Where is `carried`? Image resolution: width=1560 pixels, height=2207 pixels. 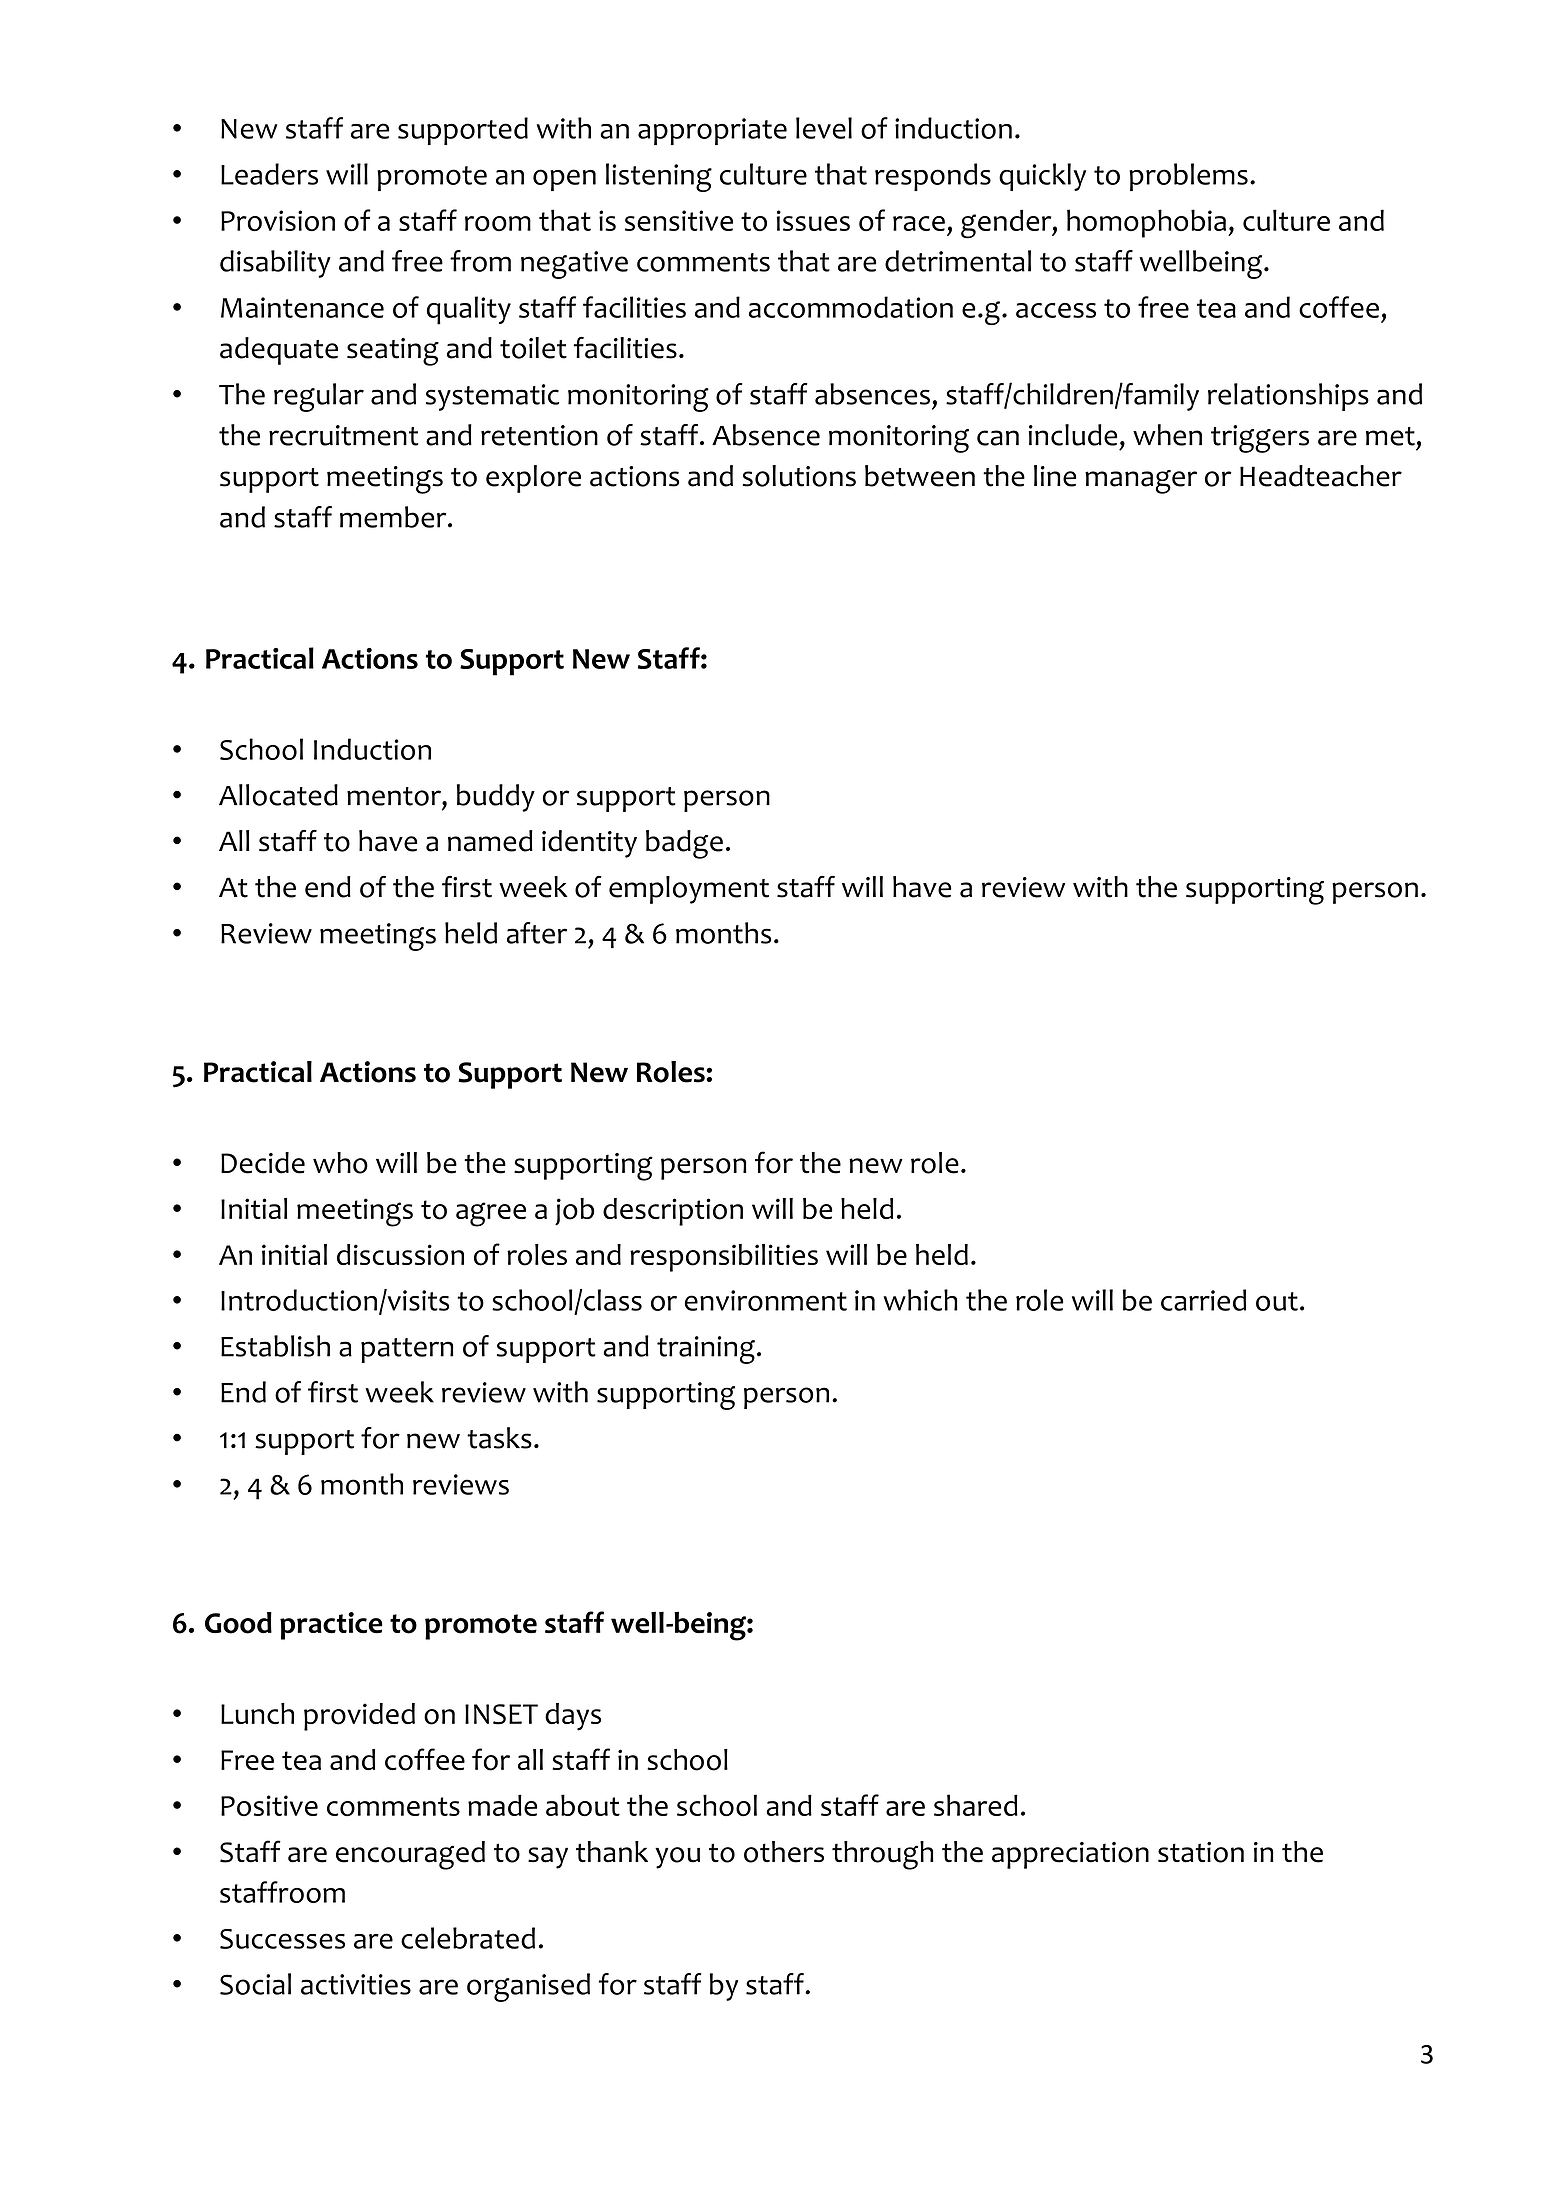
carried is located at coordinates (1203, 1300).
